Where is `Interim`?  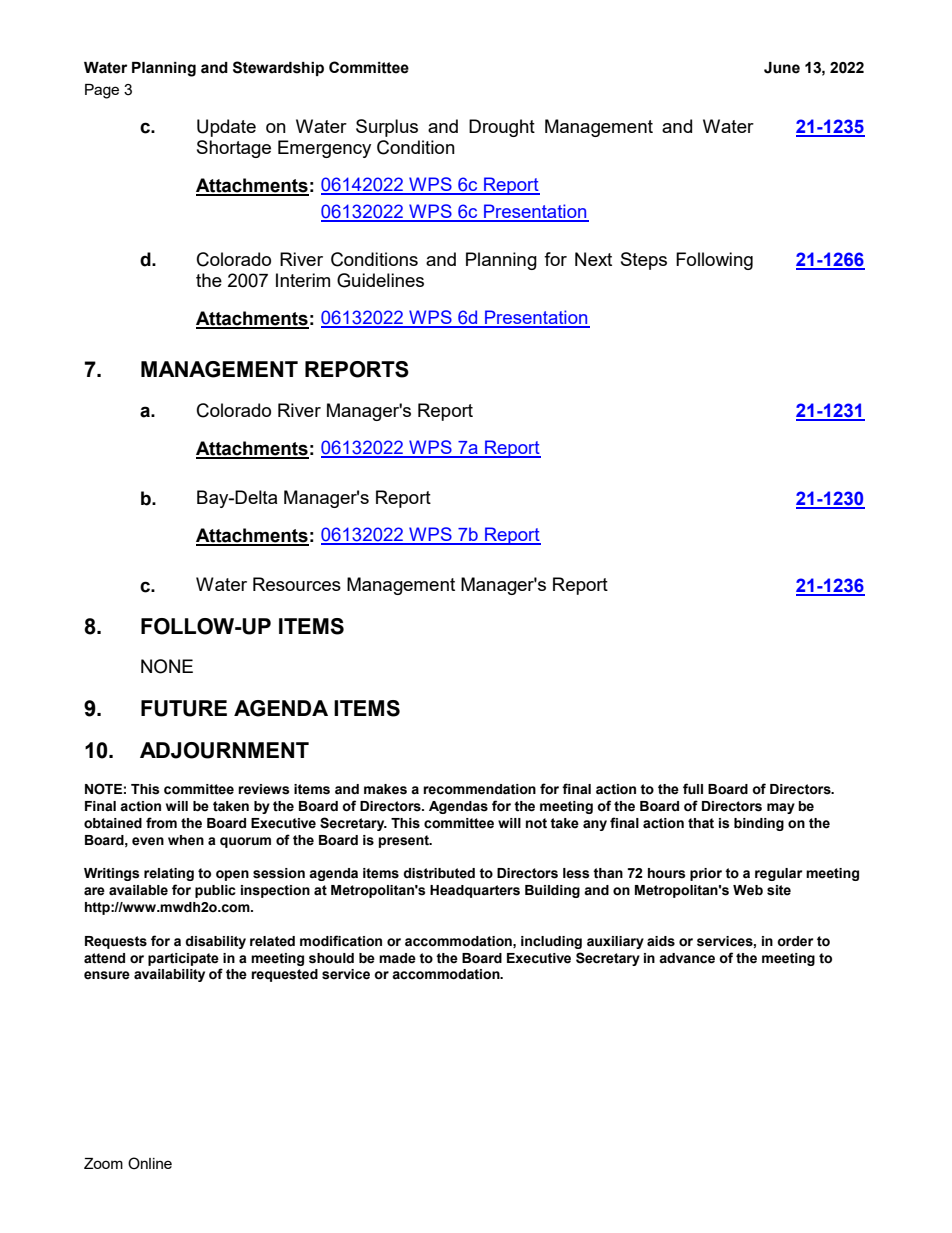 Interim is located at coordinates (303, 280).
